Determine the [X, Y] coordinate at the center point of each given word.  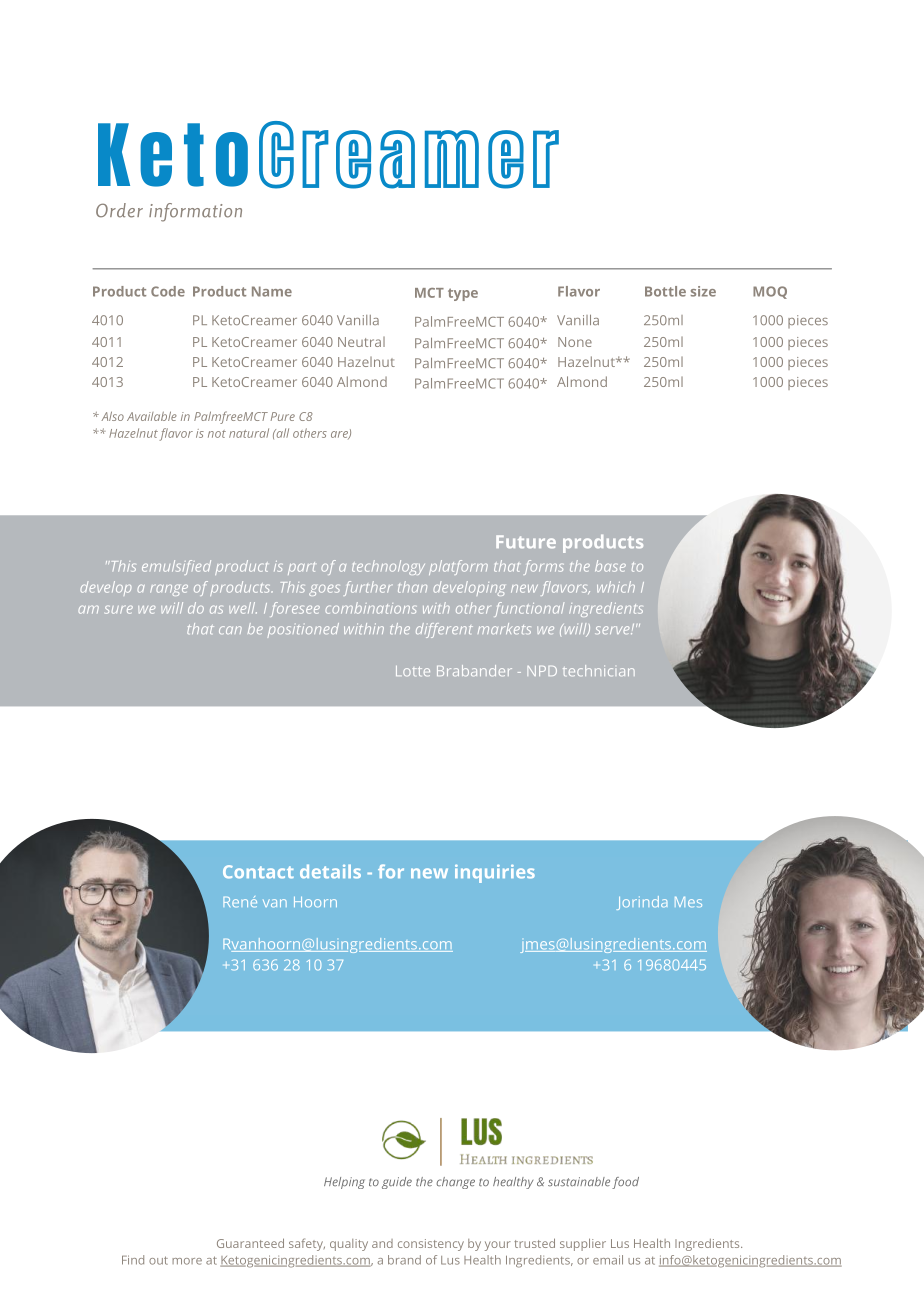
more [187, 1261]
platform [458, 567]
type [463, 294]
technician [599, 670]
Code [168, 291]
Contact [258, 872]
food [625, 1183]
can [230, 630]
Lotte [413, 671]
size [703, 291]
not [217, 434]
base [610, 566]
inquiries [495, 874]
